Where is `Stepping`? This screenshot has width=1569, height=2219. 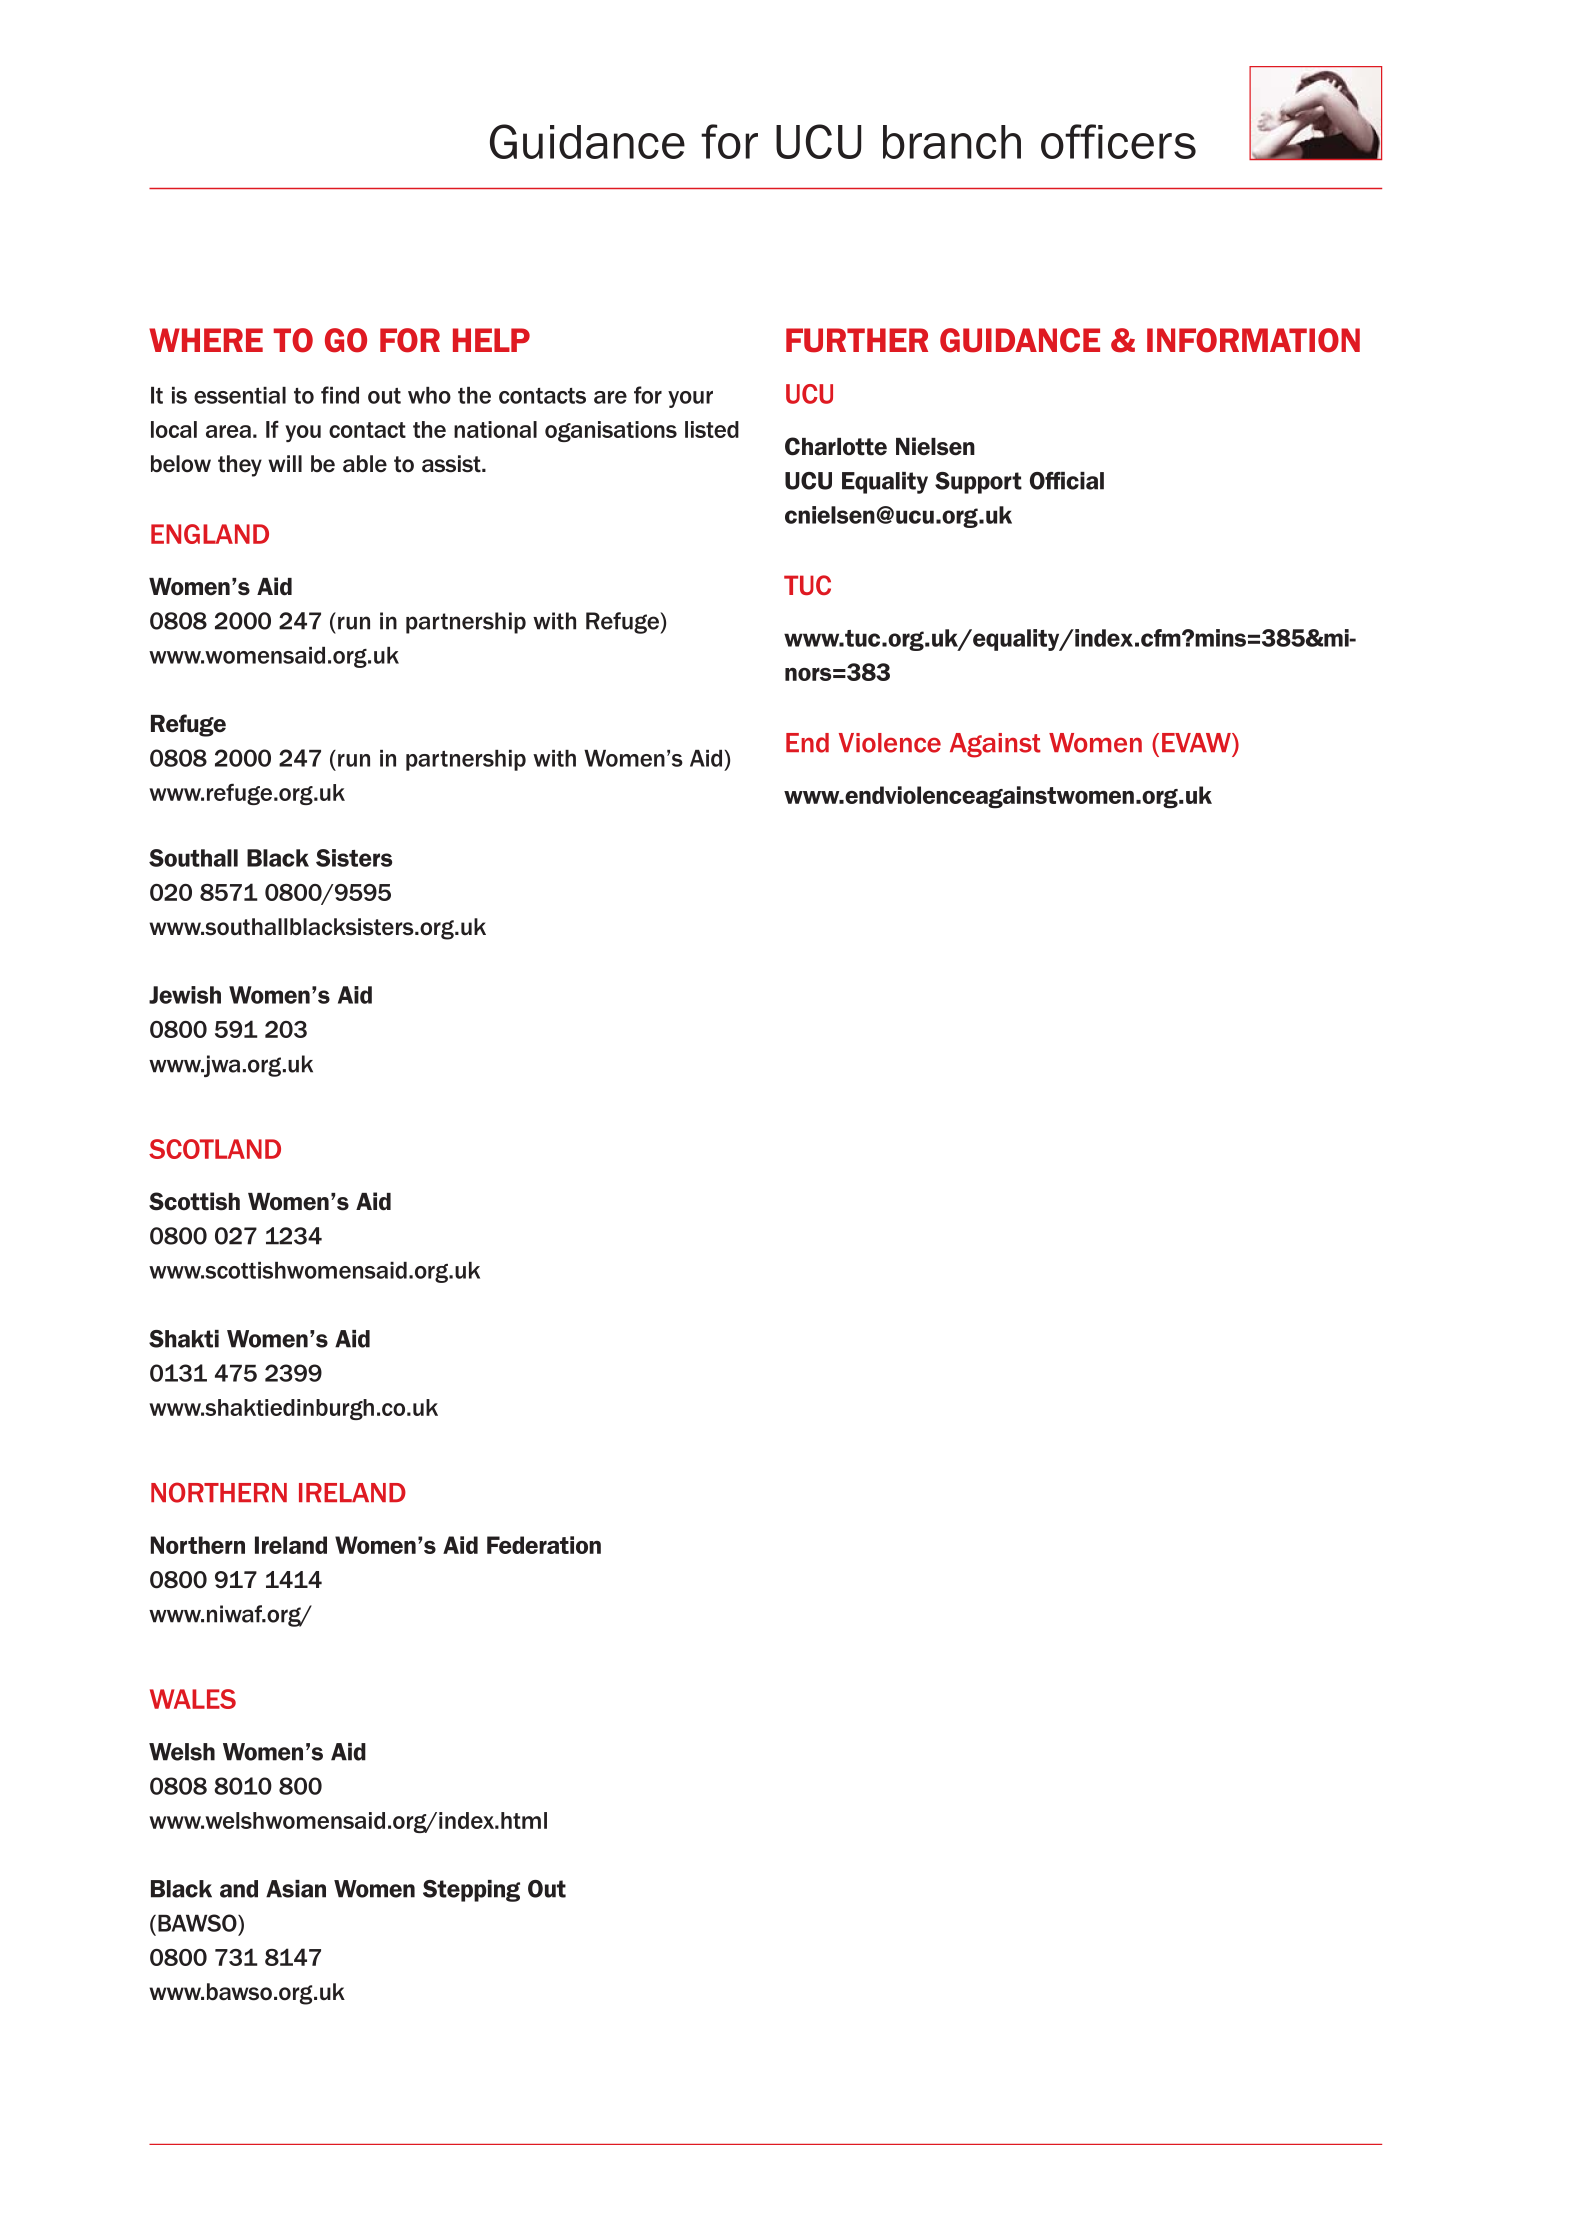
Stepping is located at coordinates (471, 1891).
